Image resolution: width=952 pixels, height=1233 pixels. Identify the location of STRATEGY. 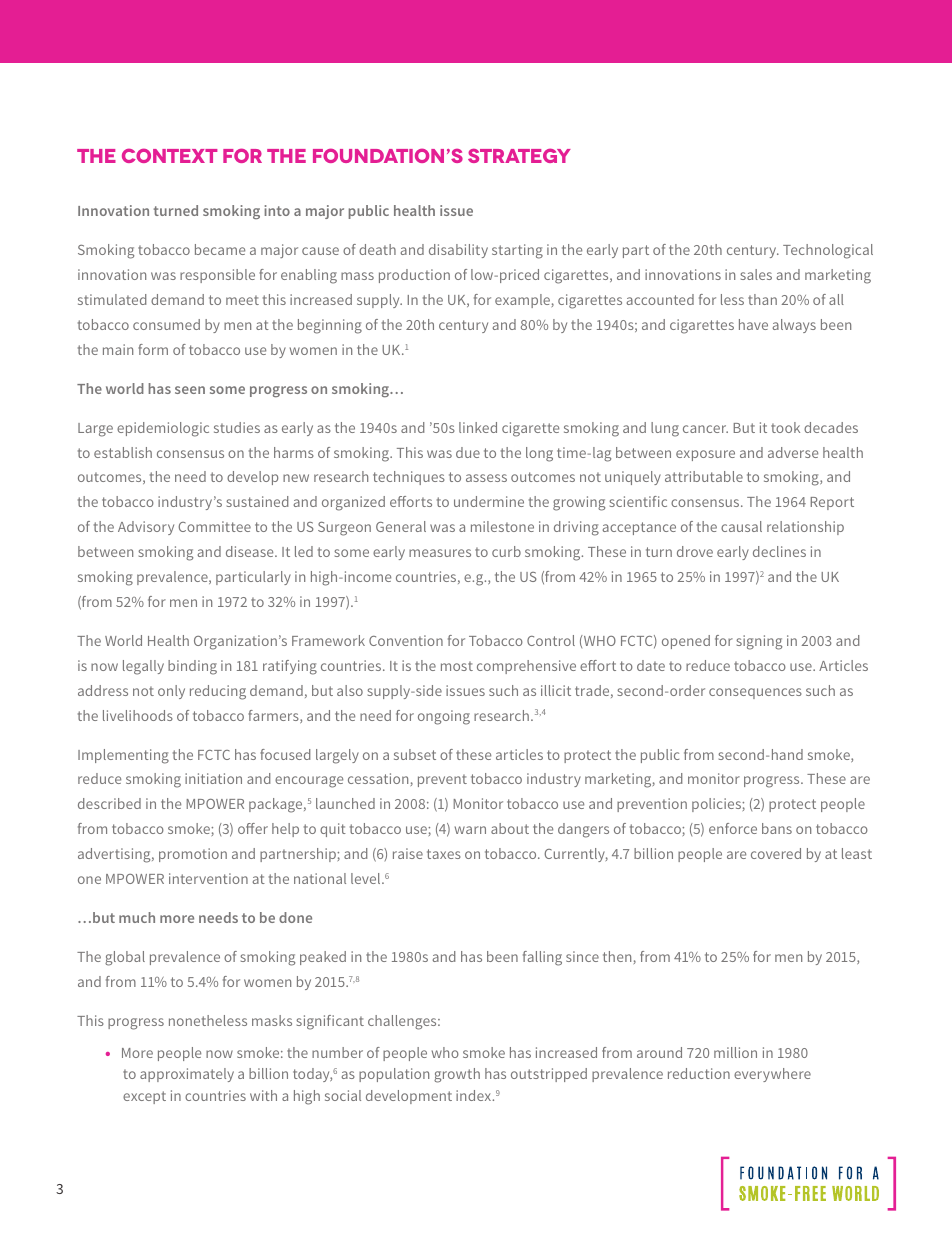
(519, 155).
